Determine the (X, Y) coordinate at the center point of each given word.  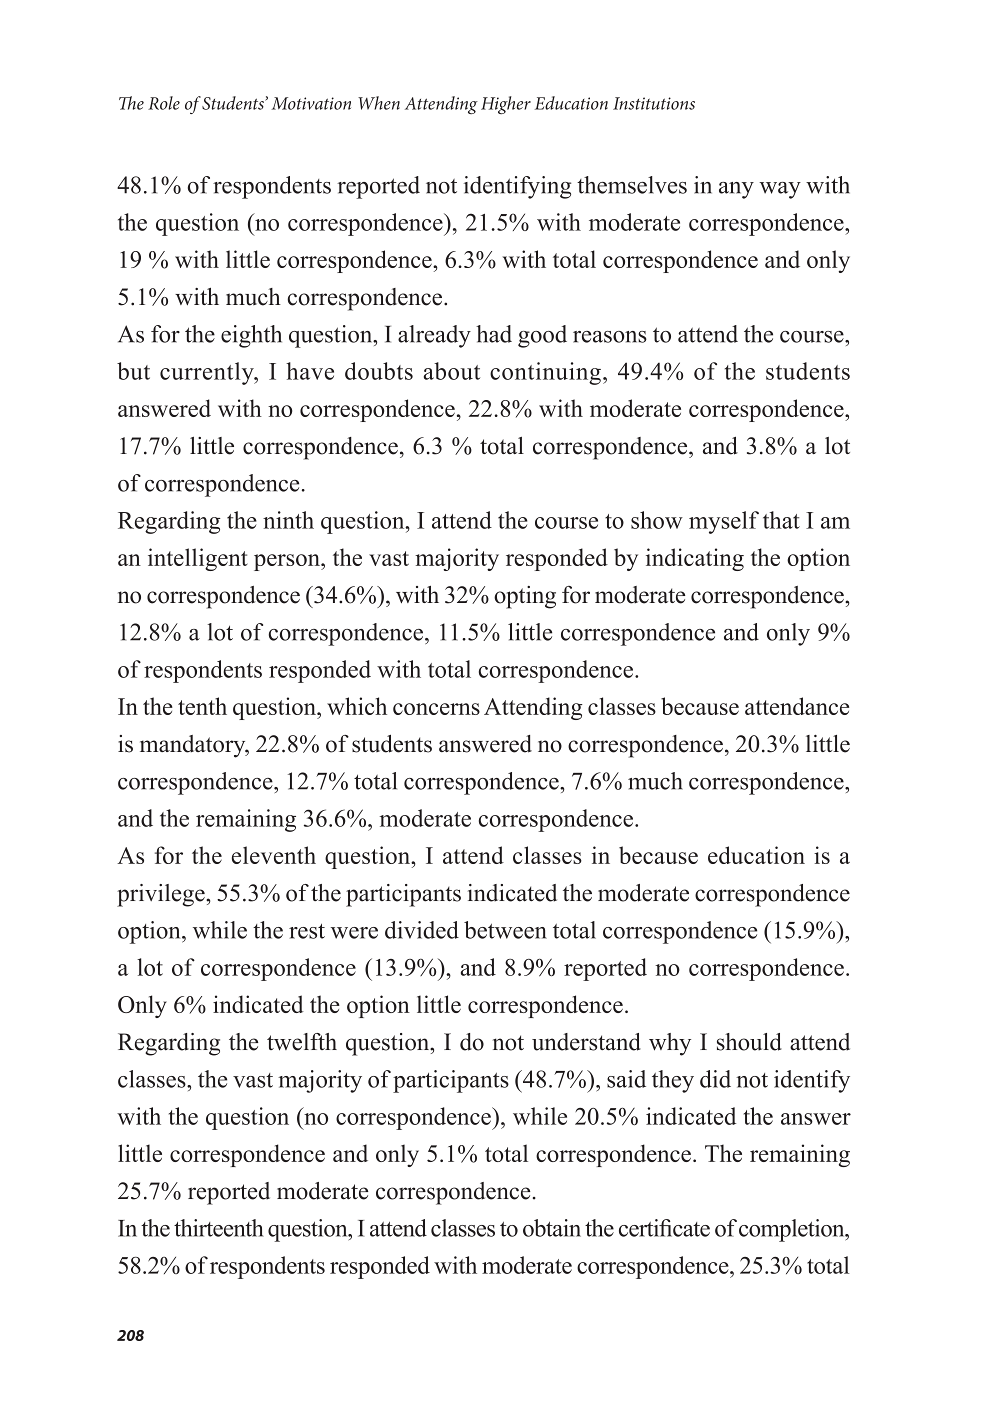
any (736, 190)
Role (164, 103)
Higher (506, 105)
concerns (436, 709)
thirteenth (219, 1228)
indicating (695, 559)
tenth (202, 706)
